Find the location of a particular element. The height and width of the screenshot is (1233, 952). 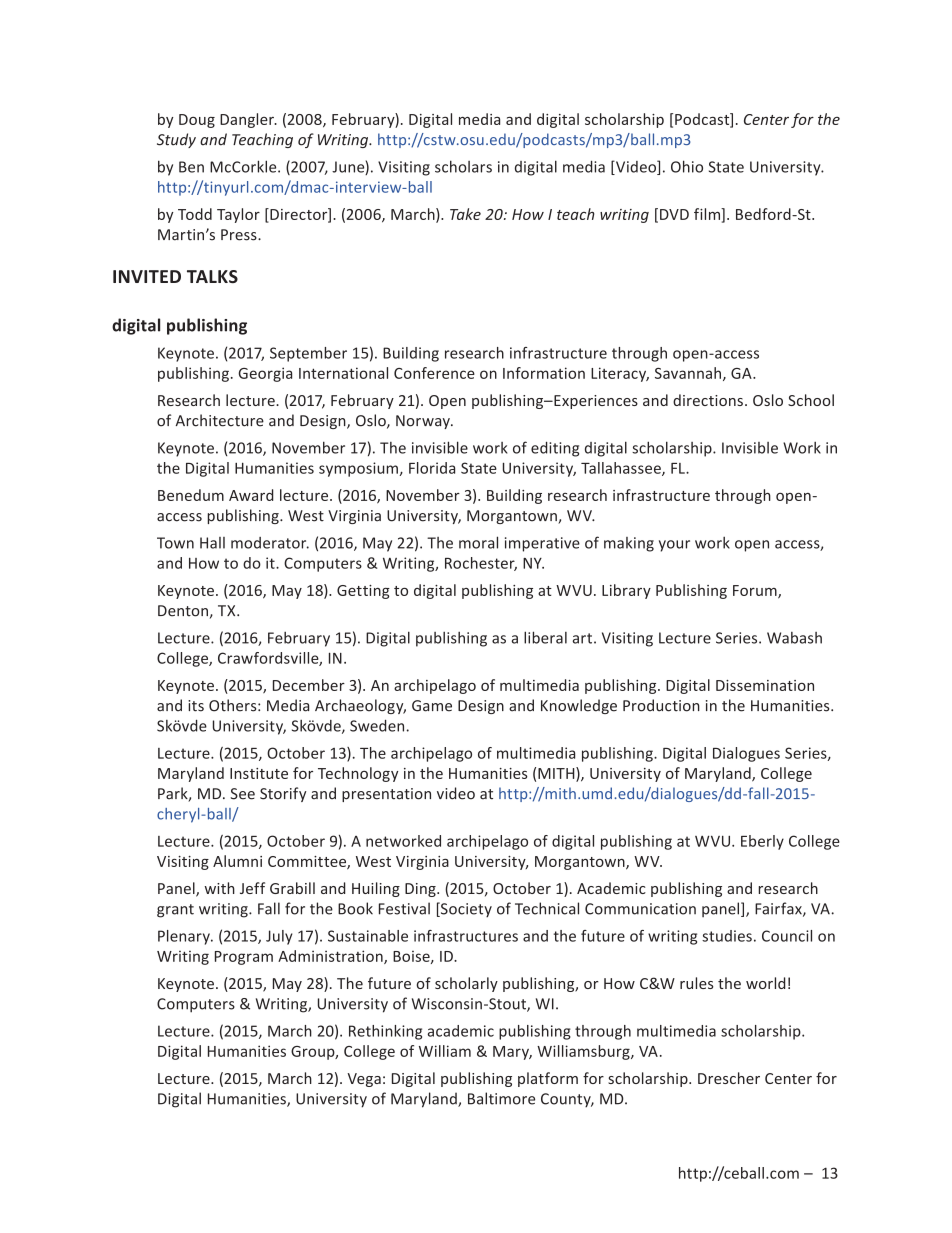

Denton is located at coordinates (183, 611).
